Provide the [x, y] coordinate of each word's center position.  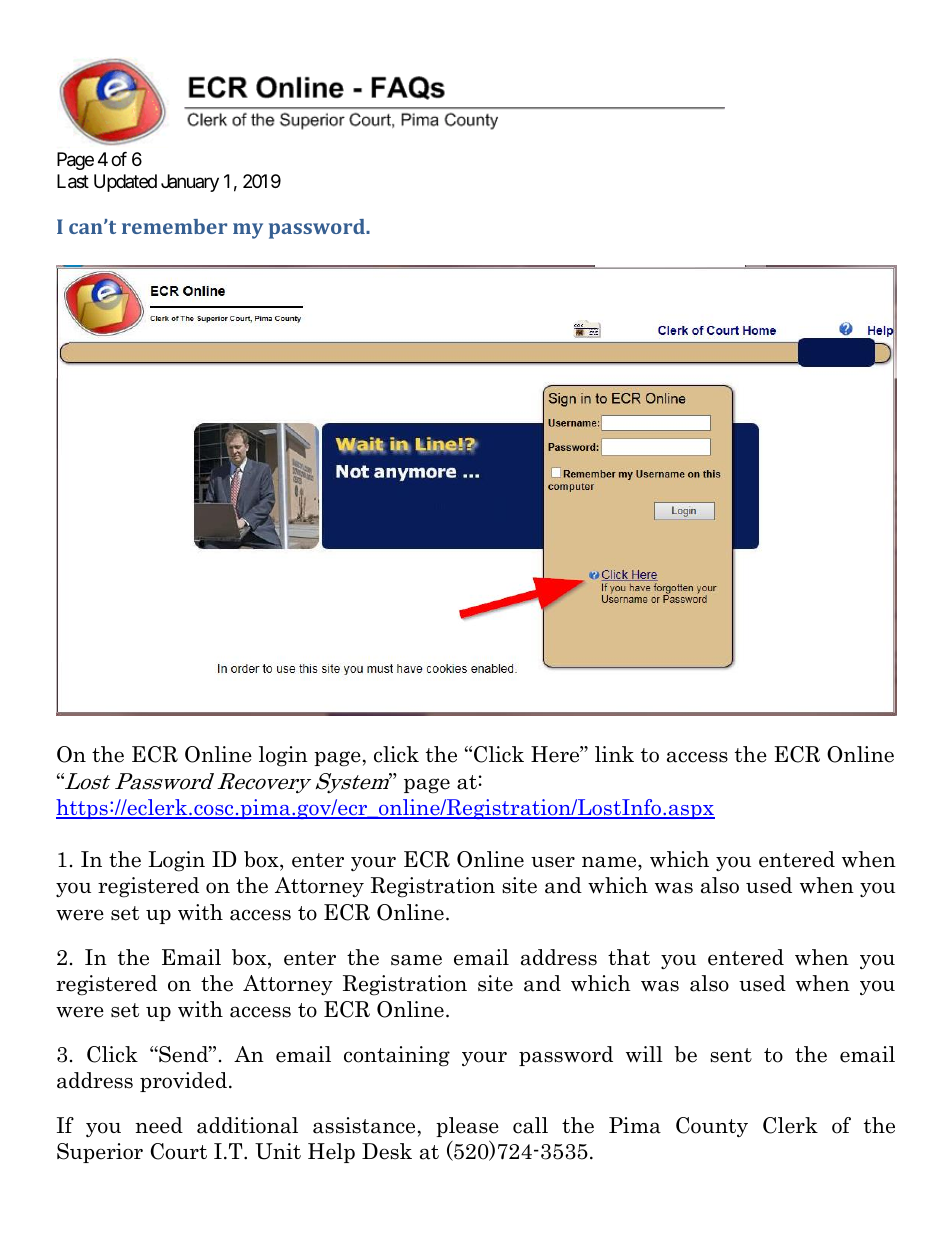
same [416, 960]
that [629, 957]
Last [73, 181]
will [644, 1054]
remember [174, 226]
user [553, 862]
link [614, 754]
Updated [125, 183]
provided [183, 1082]
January [190, 183]
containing [397, 1056]
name [610, 862]
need [159, 1125]
